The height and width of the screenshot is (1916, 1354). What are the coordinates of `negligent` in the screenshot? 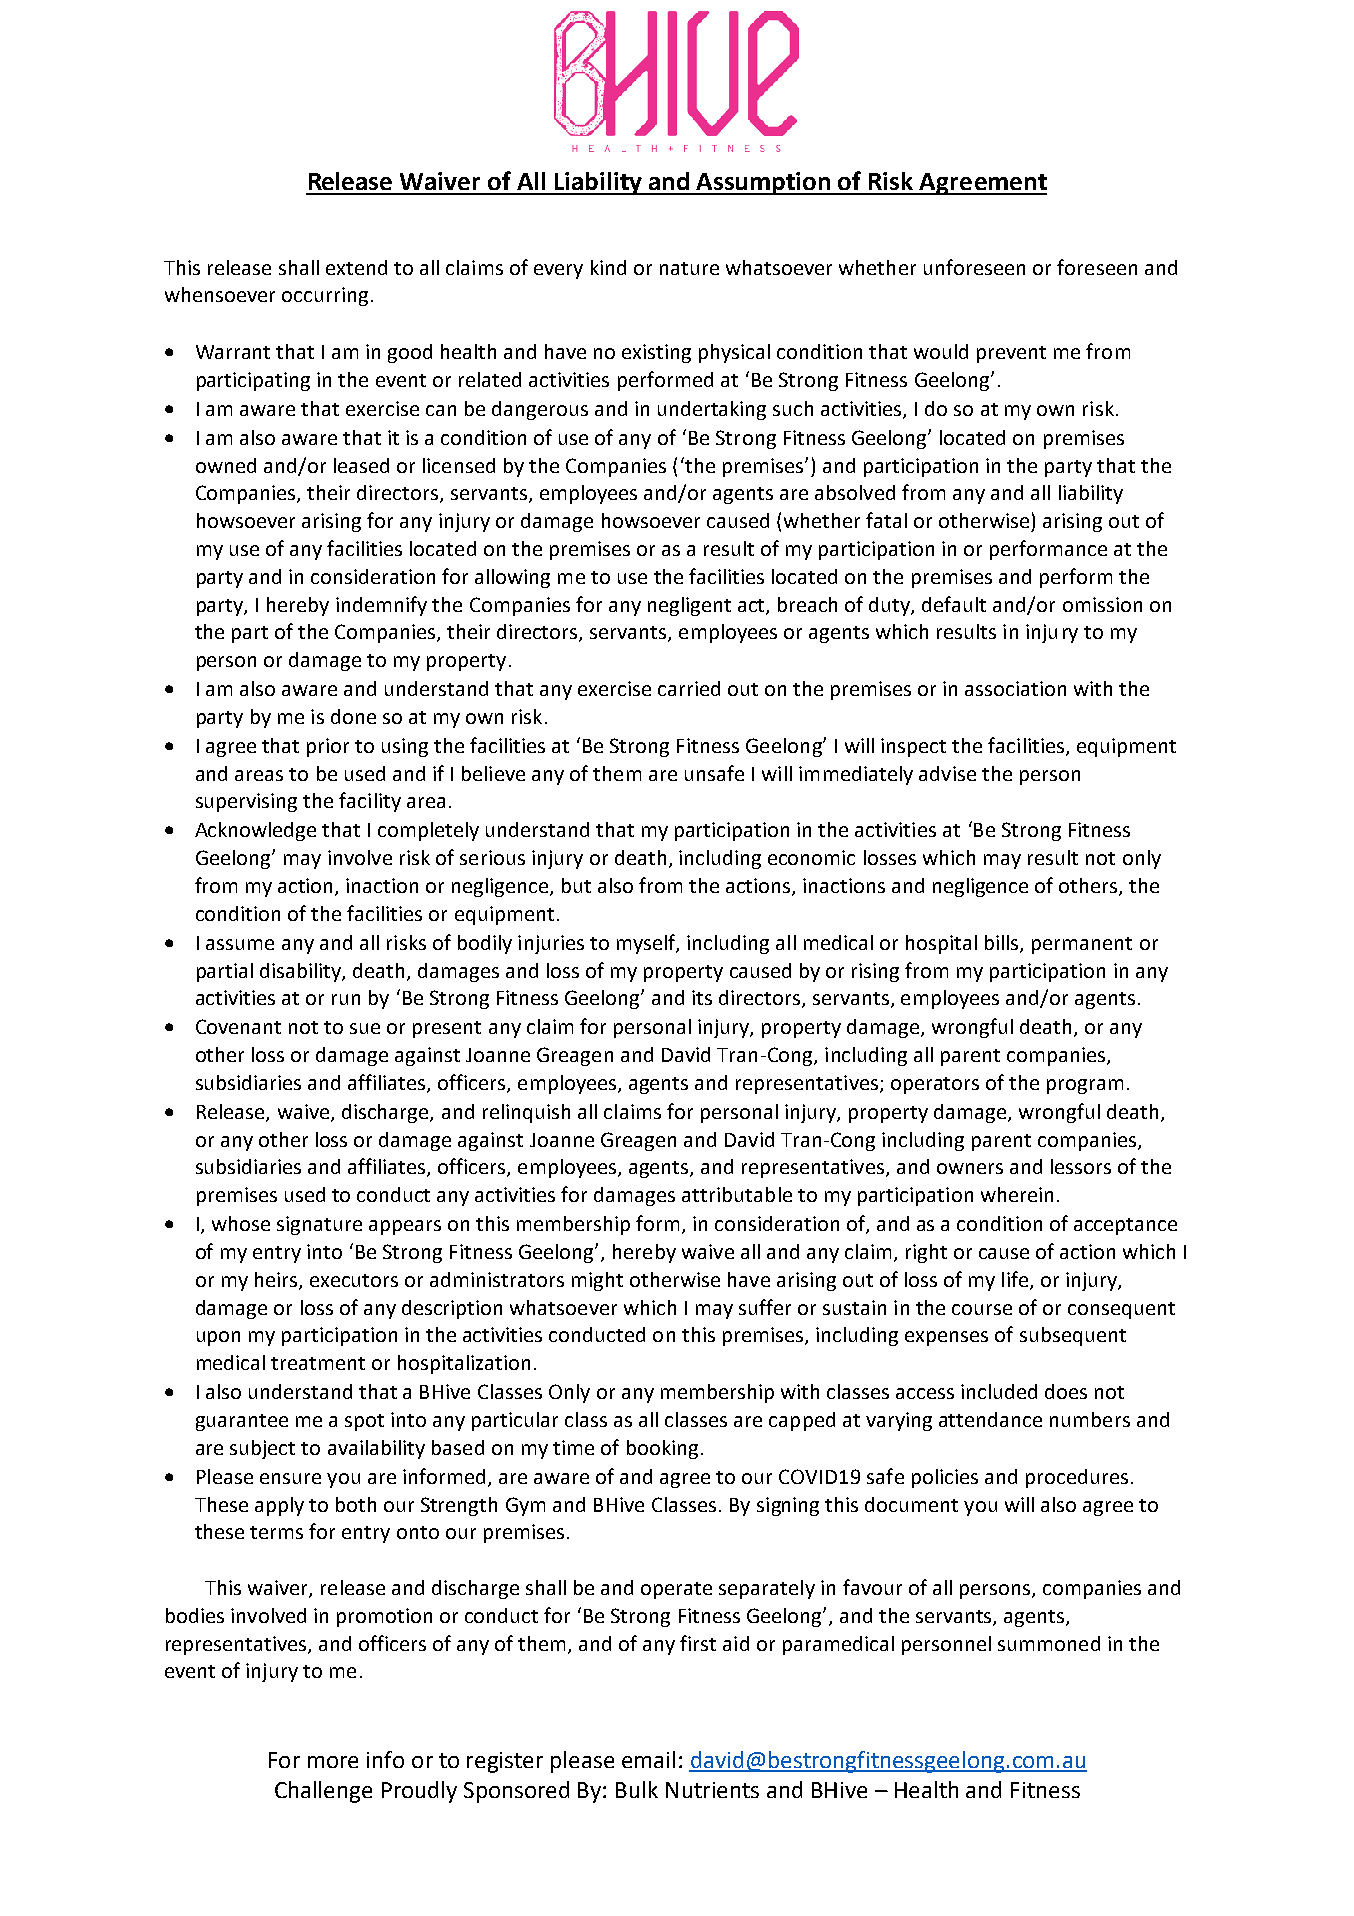 It's located at (689, 606).
